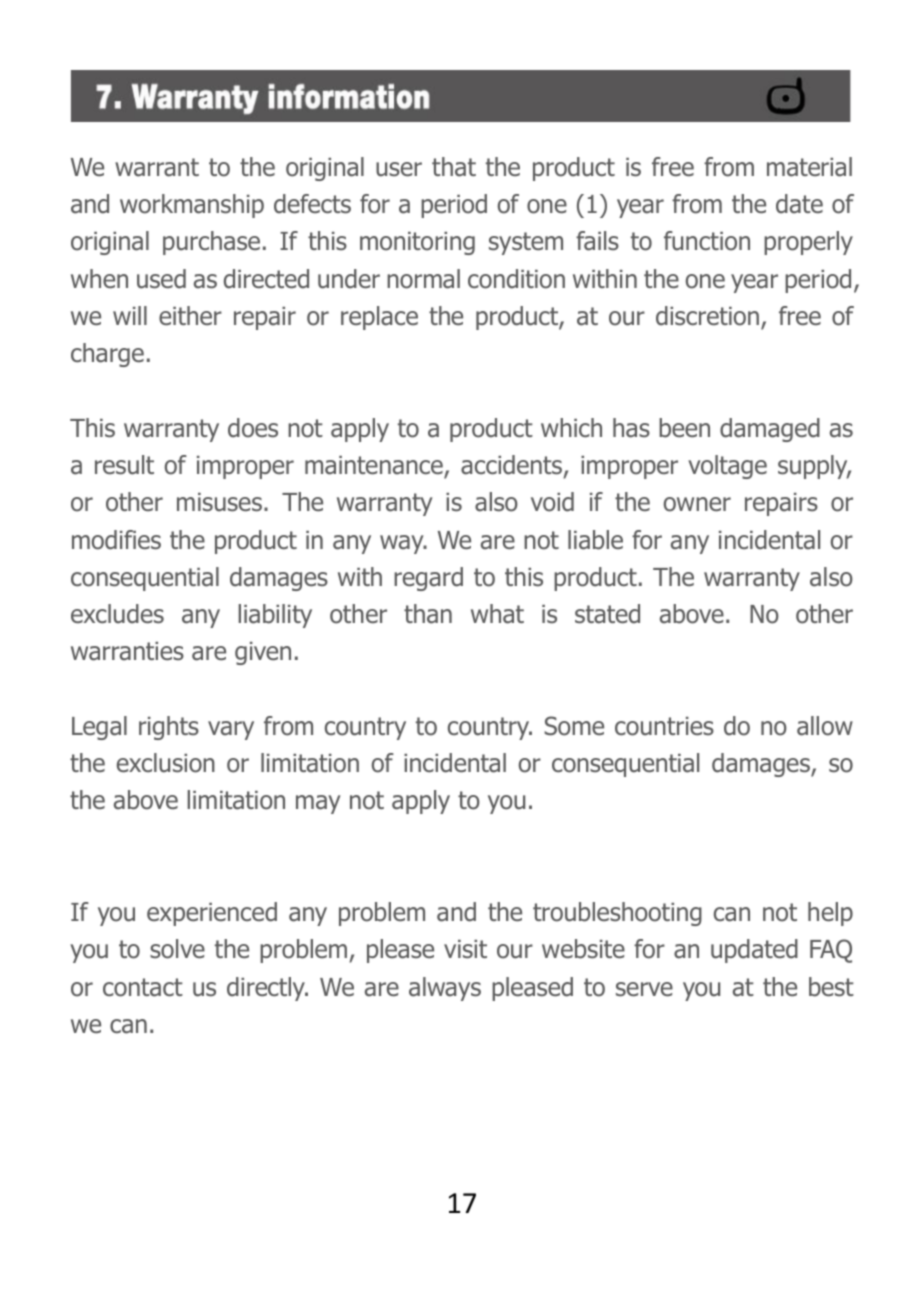 The width and height of the image is (924, 1303). What do you see at coordinates (219, 502) in the image?
I see `misuses` at bounding box center [219, 502].
